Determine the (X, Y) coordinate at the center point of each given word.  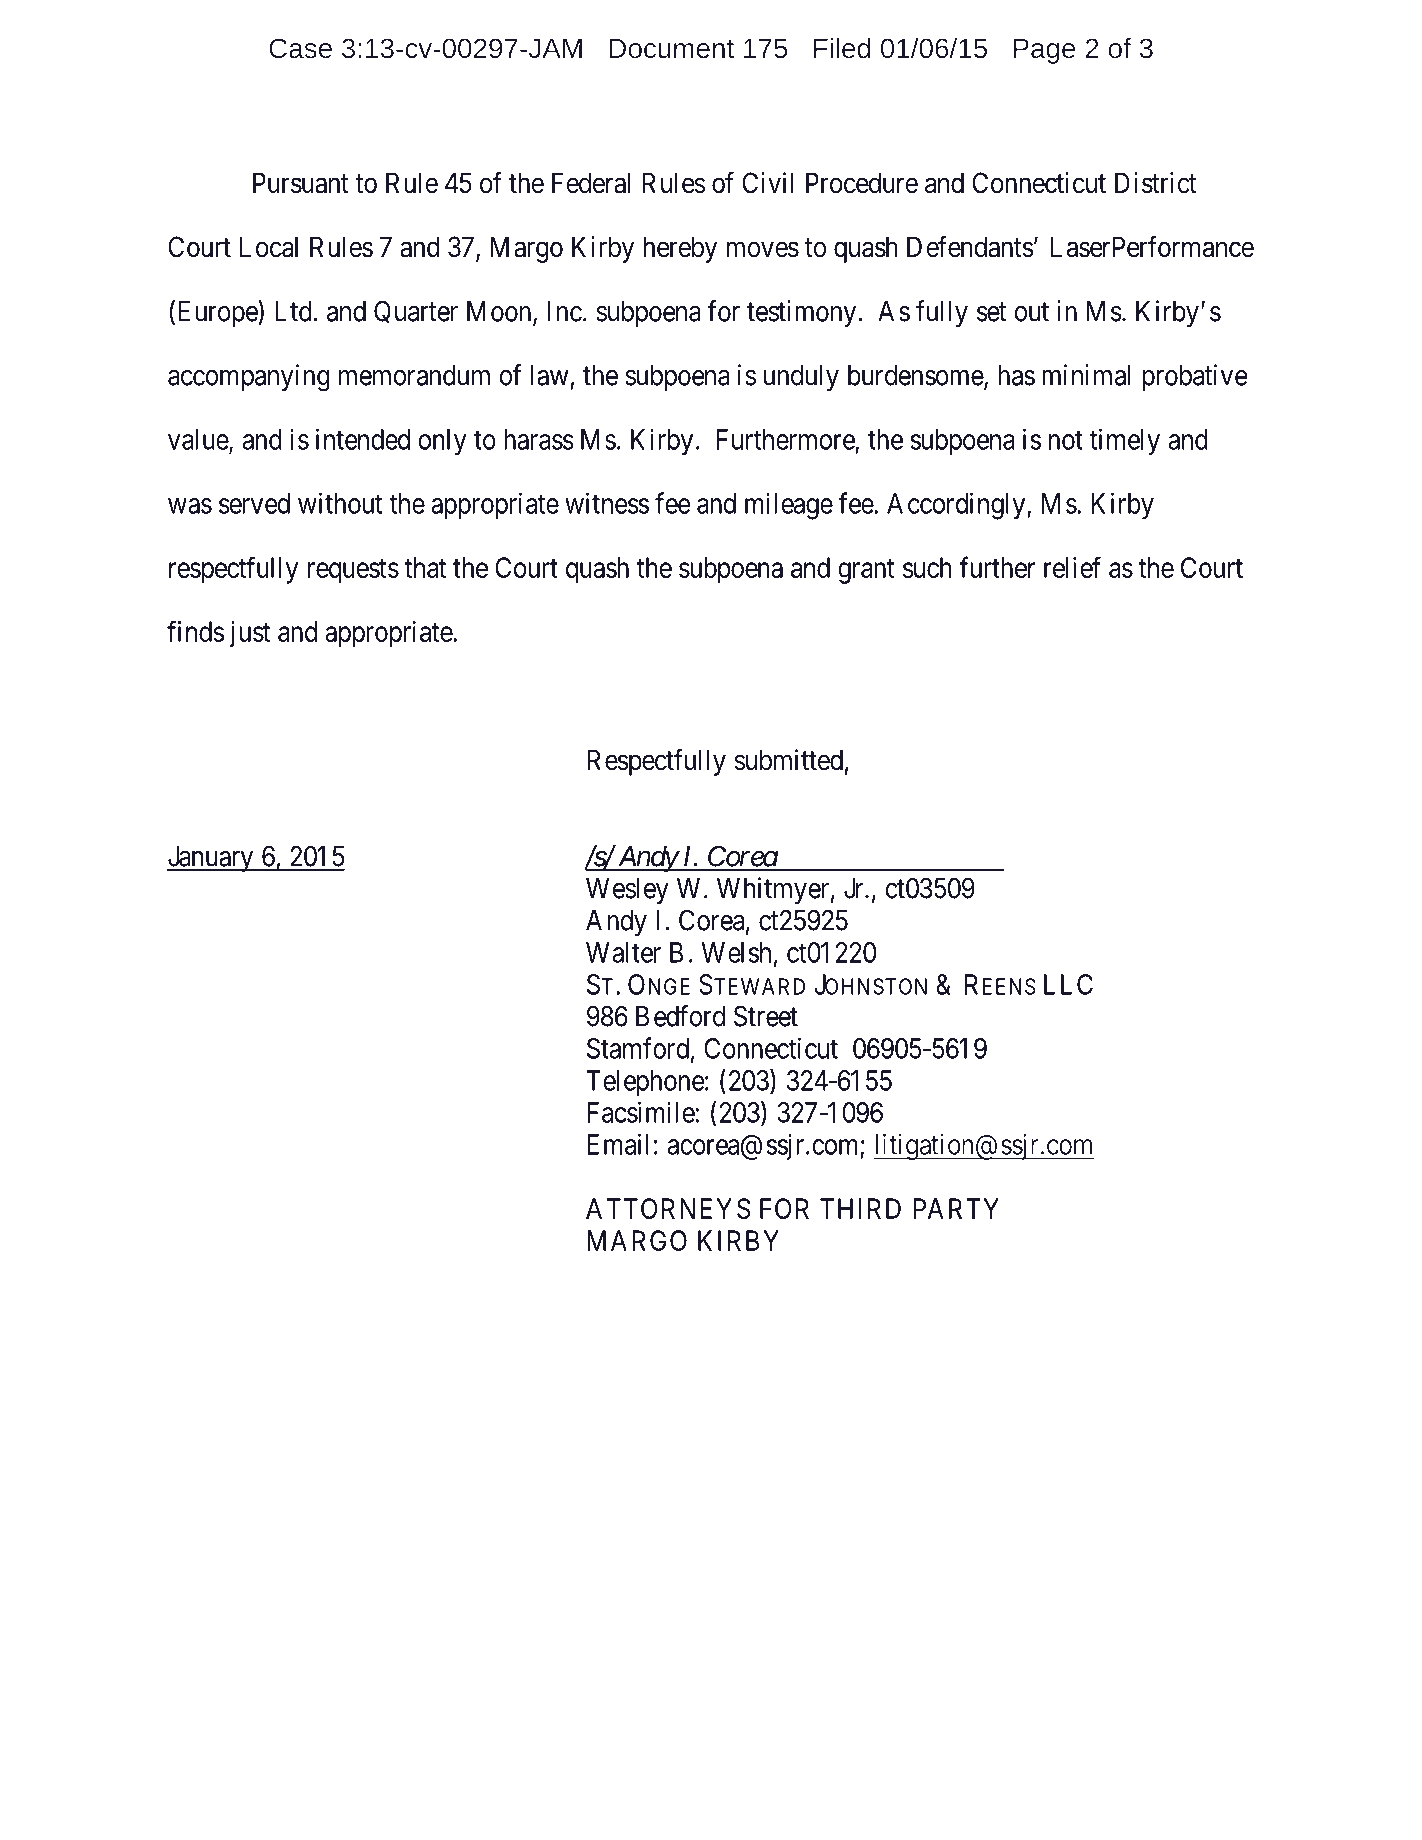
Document (671, 48)
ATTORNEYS (668, 1208)
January (211, 859)
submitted (788, 760)
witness (607, 503)
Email (618, 1144)
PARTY (956, 1208)
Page (1044, 51)
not (1066, 440)
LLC (1068, 984)
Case (300, 48)
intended (363, 439)
